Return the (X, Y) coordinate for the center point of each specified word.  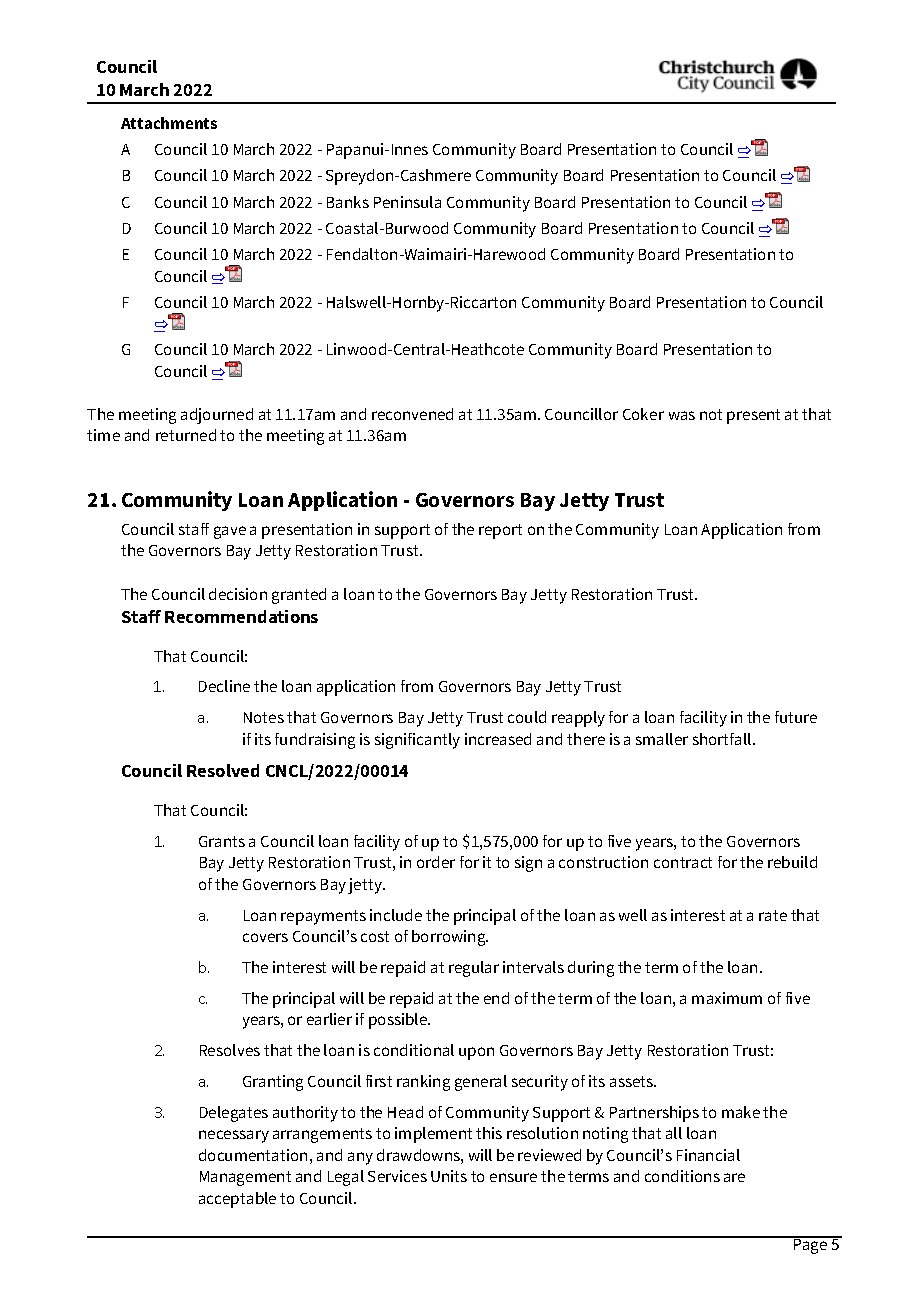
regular (474, 969)
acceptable (237, 1200)
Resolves (230, 1050)
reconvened (412, 414)
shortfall (723, 739)
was (682, 415)
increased (498, 739)
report (500, 531)
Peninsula (407, 202)
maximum (727, 998)
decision (238, 594)
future (796, 717)
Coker (643, 414)
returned (186, 435)
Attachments (169, 123)
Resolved (223, 770)
